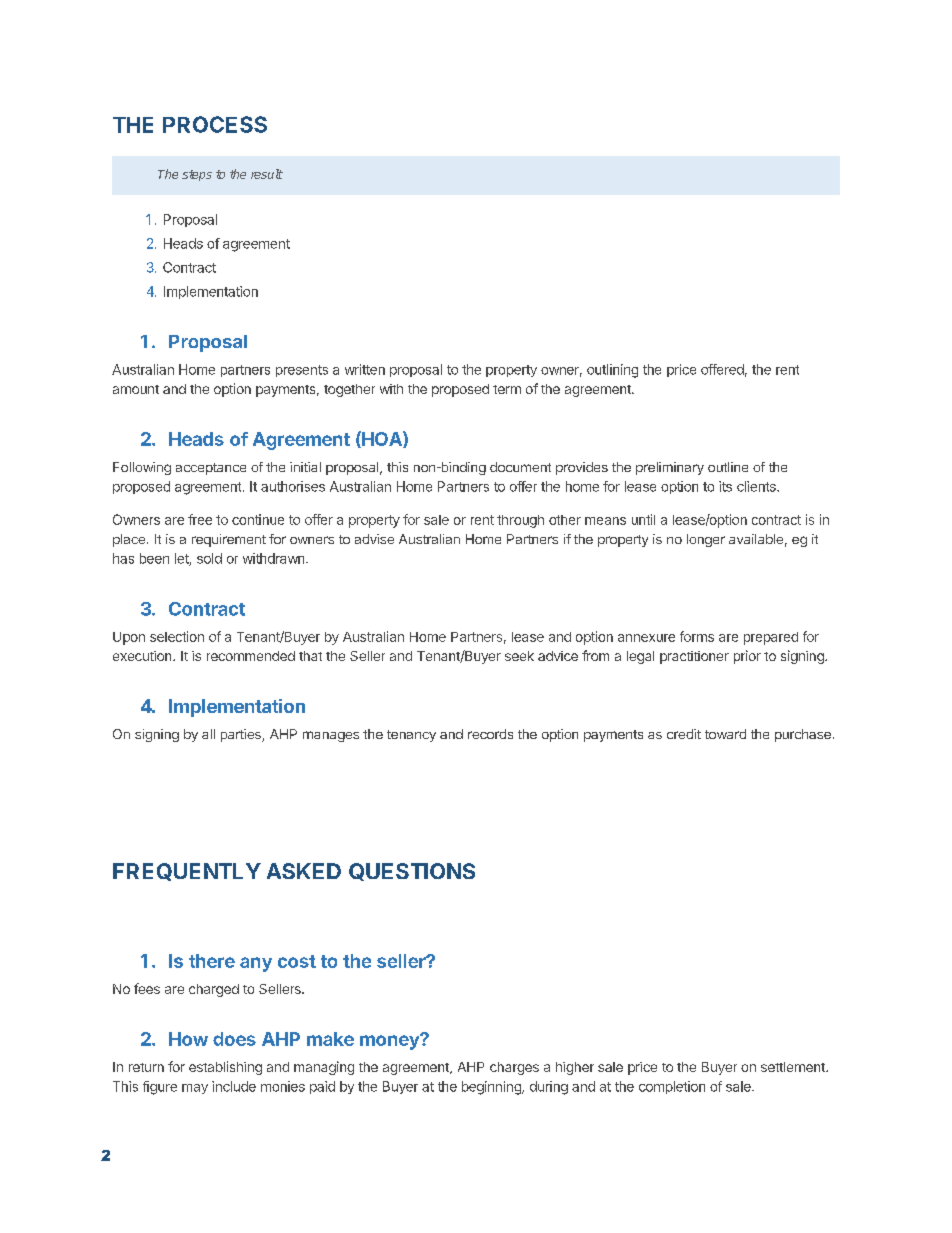  Describe the element at coordinates (208, 734) in the page. I see `all` at that location.
